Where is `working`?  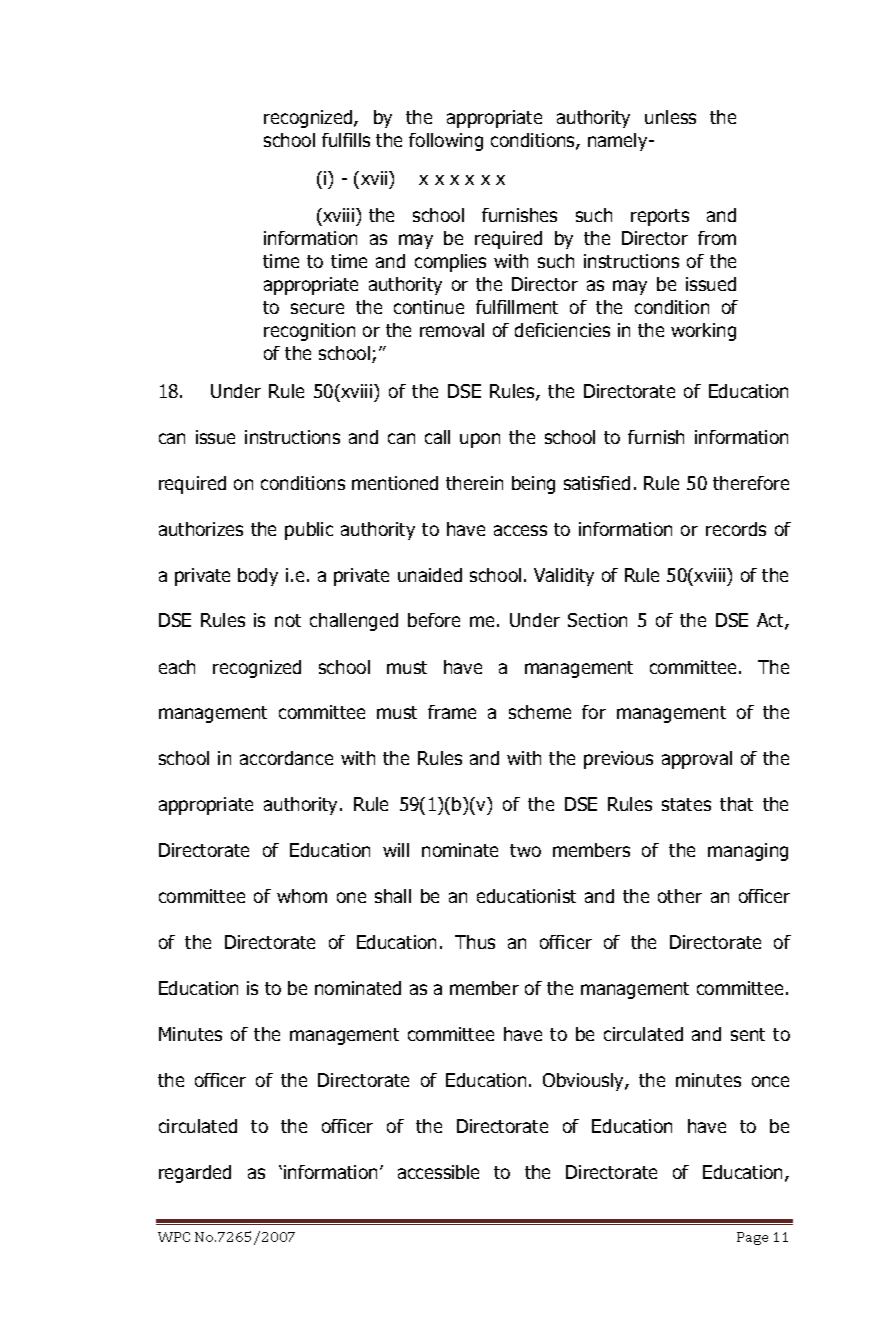 working is located at coordinates (703, 332).
